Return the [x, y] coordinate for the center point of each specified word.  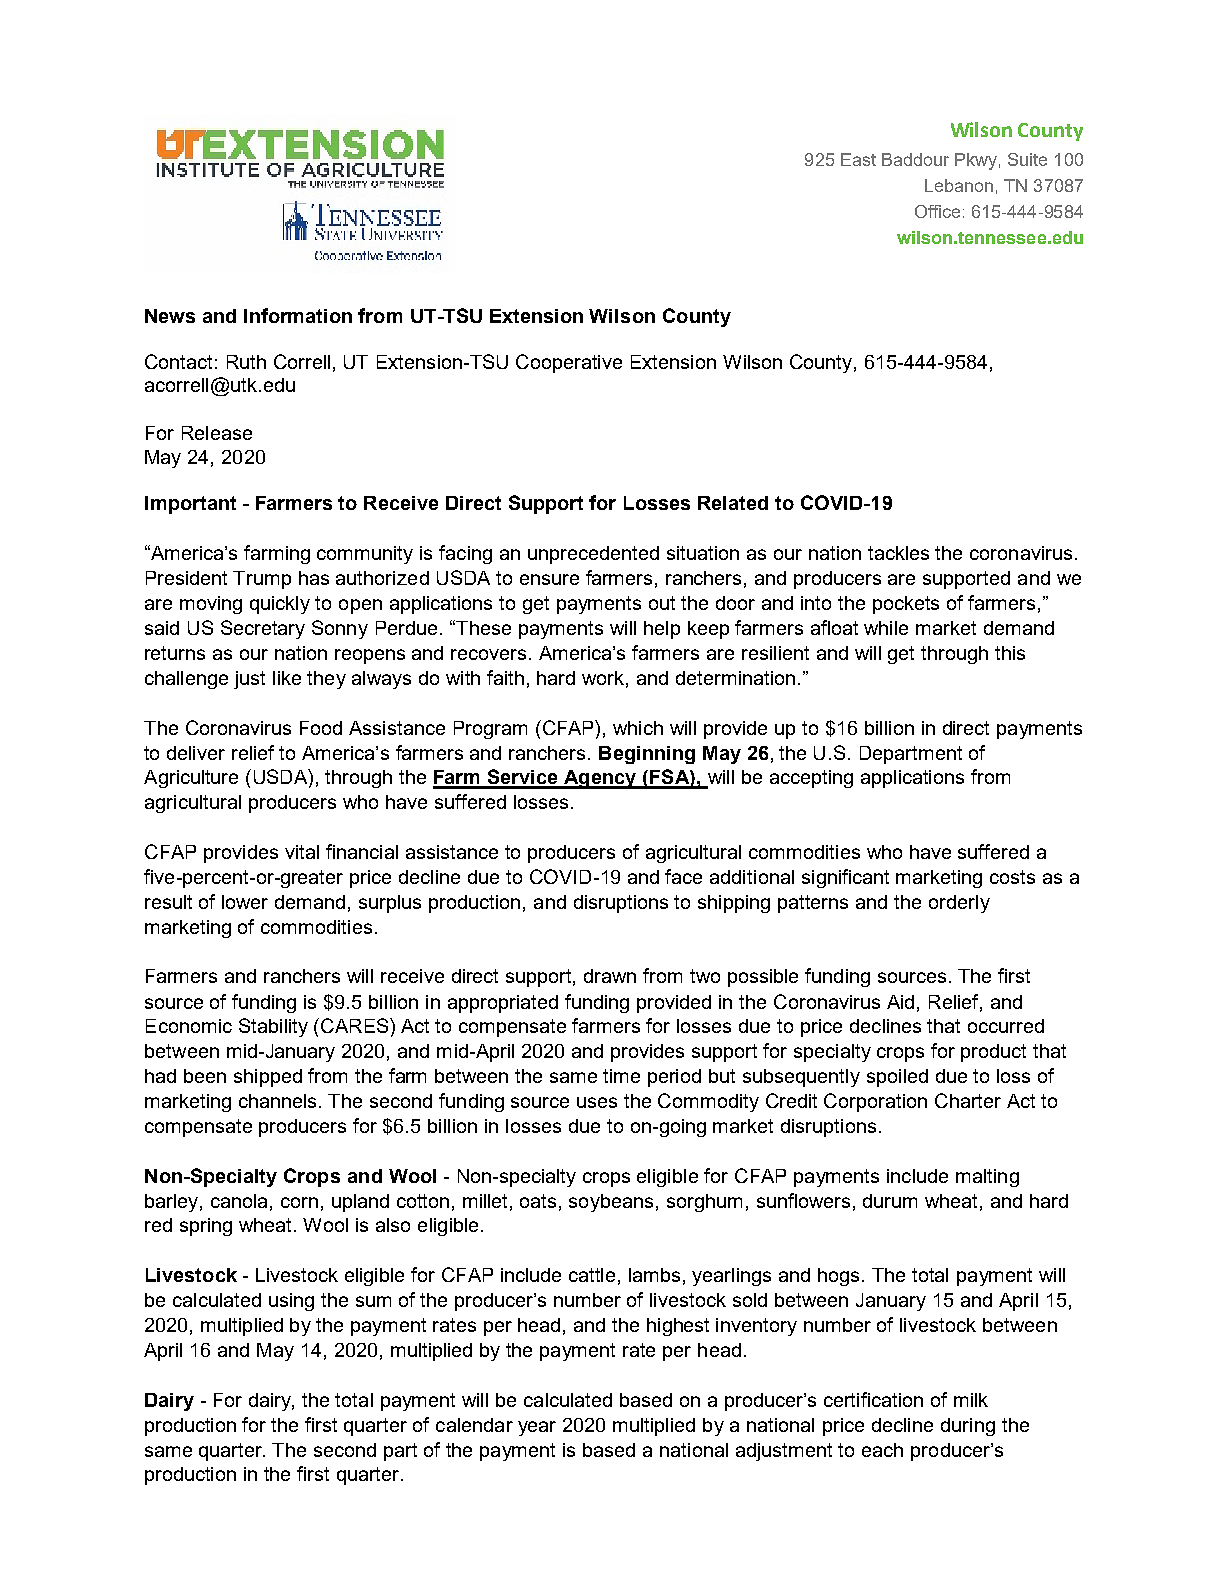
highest [678, 1327]
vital [302, 852]
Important [190, 505]
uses [597, 1102]
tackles [898, 553]
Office [937, 211]
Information [298, 315]
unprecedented [593, 555]
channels [279, 1101]
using [291, 1302]
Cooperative [569, 363]
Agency [601, 779]
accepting [811, 779]
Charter [968, 1100]
